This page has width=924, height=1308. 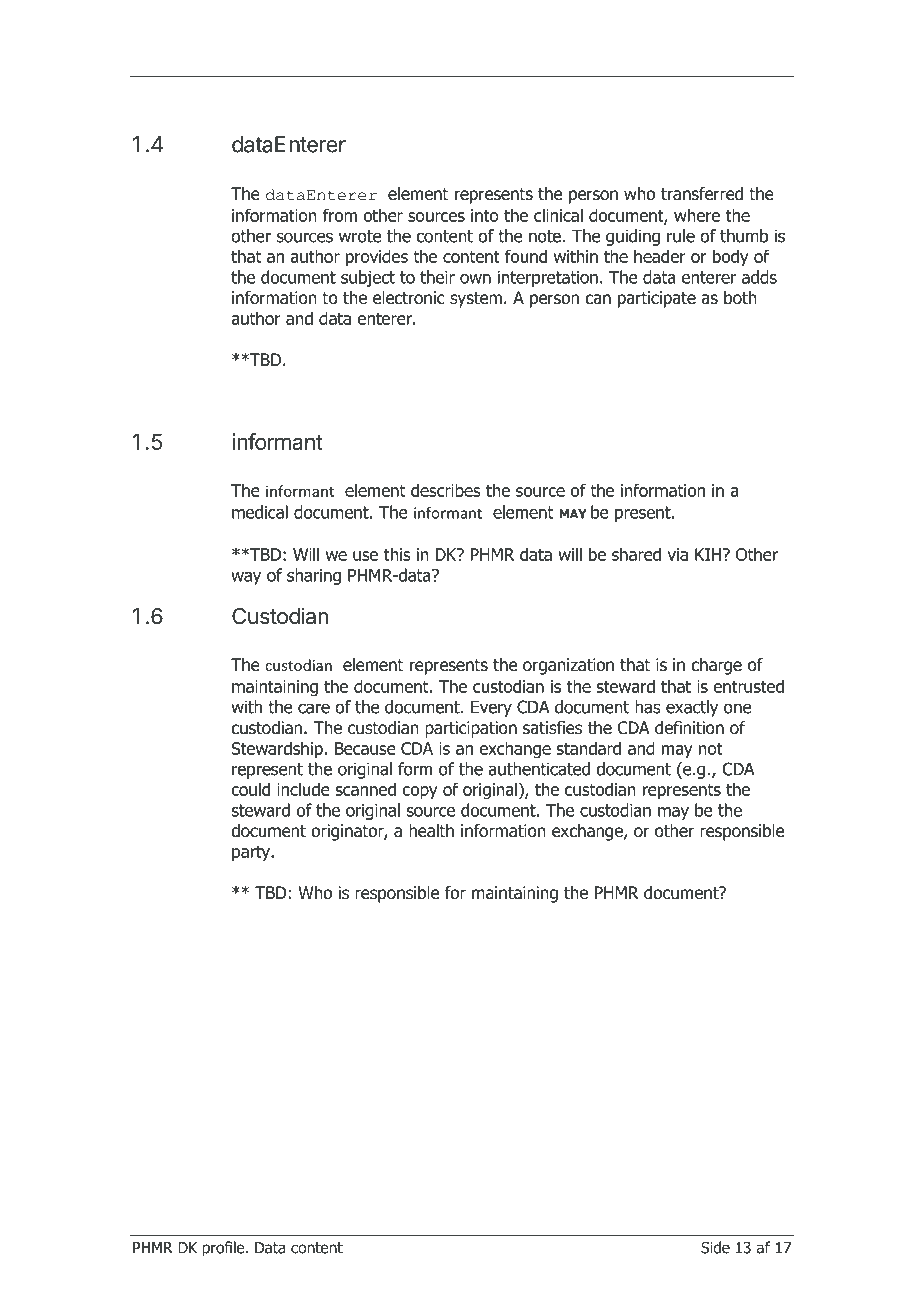 What do you see at coordinates (252, 853) in the page?
I see `party` at bounding box center [252, 853].
